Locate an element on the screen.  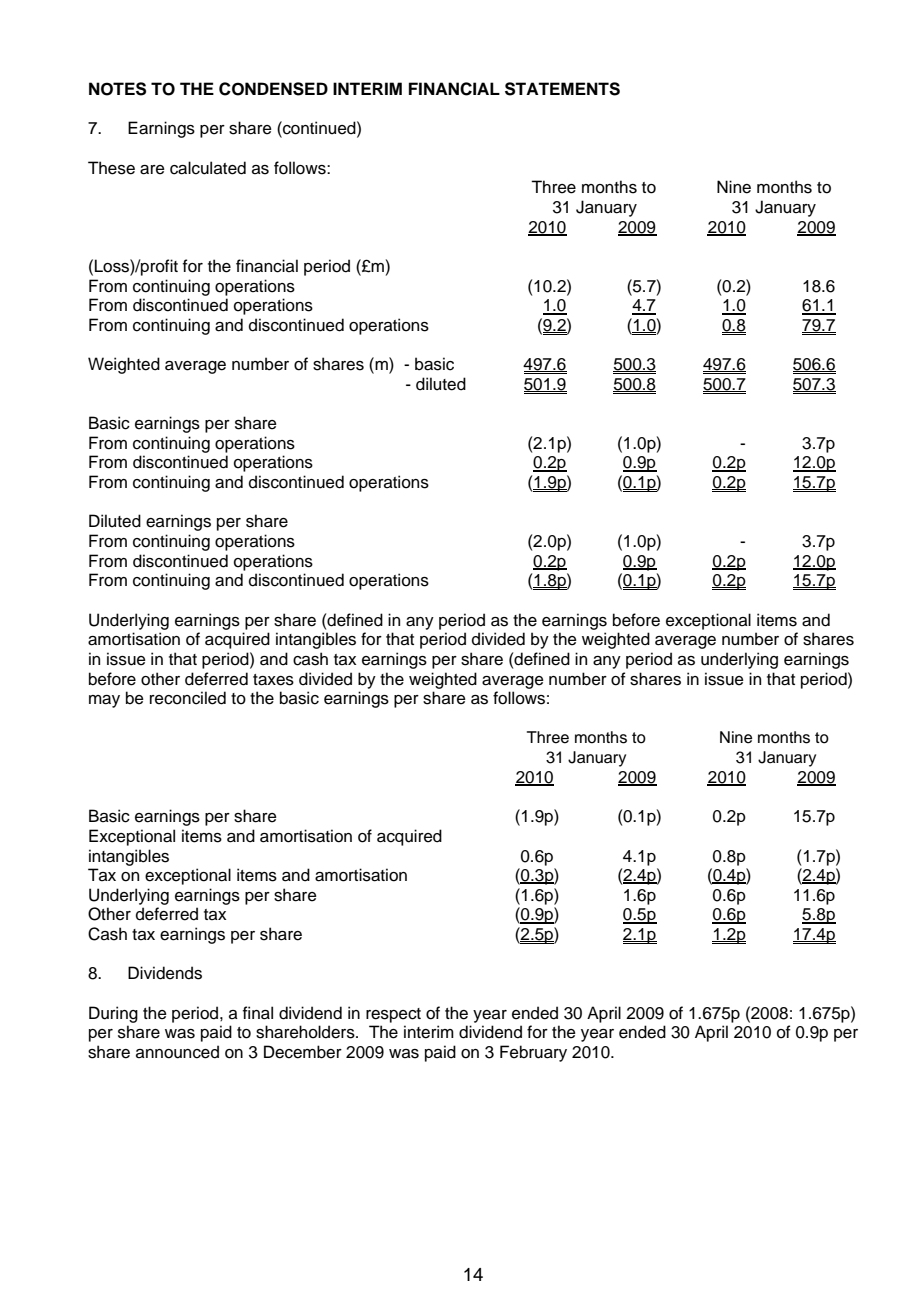
calculated is located at coordinates (208, 168).
